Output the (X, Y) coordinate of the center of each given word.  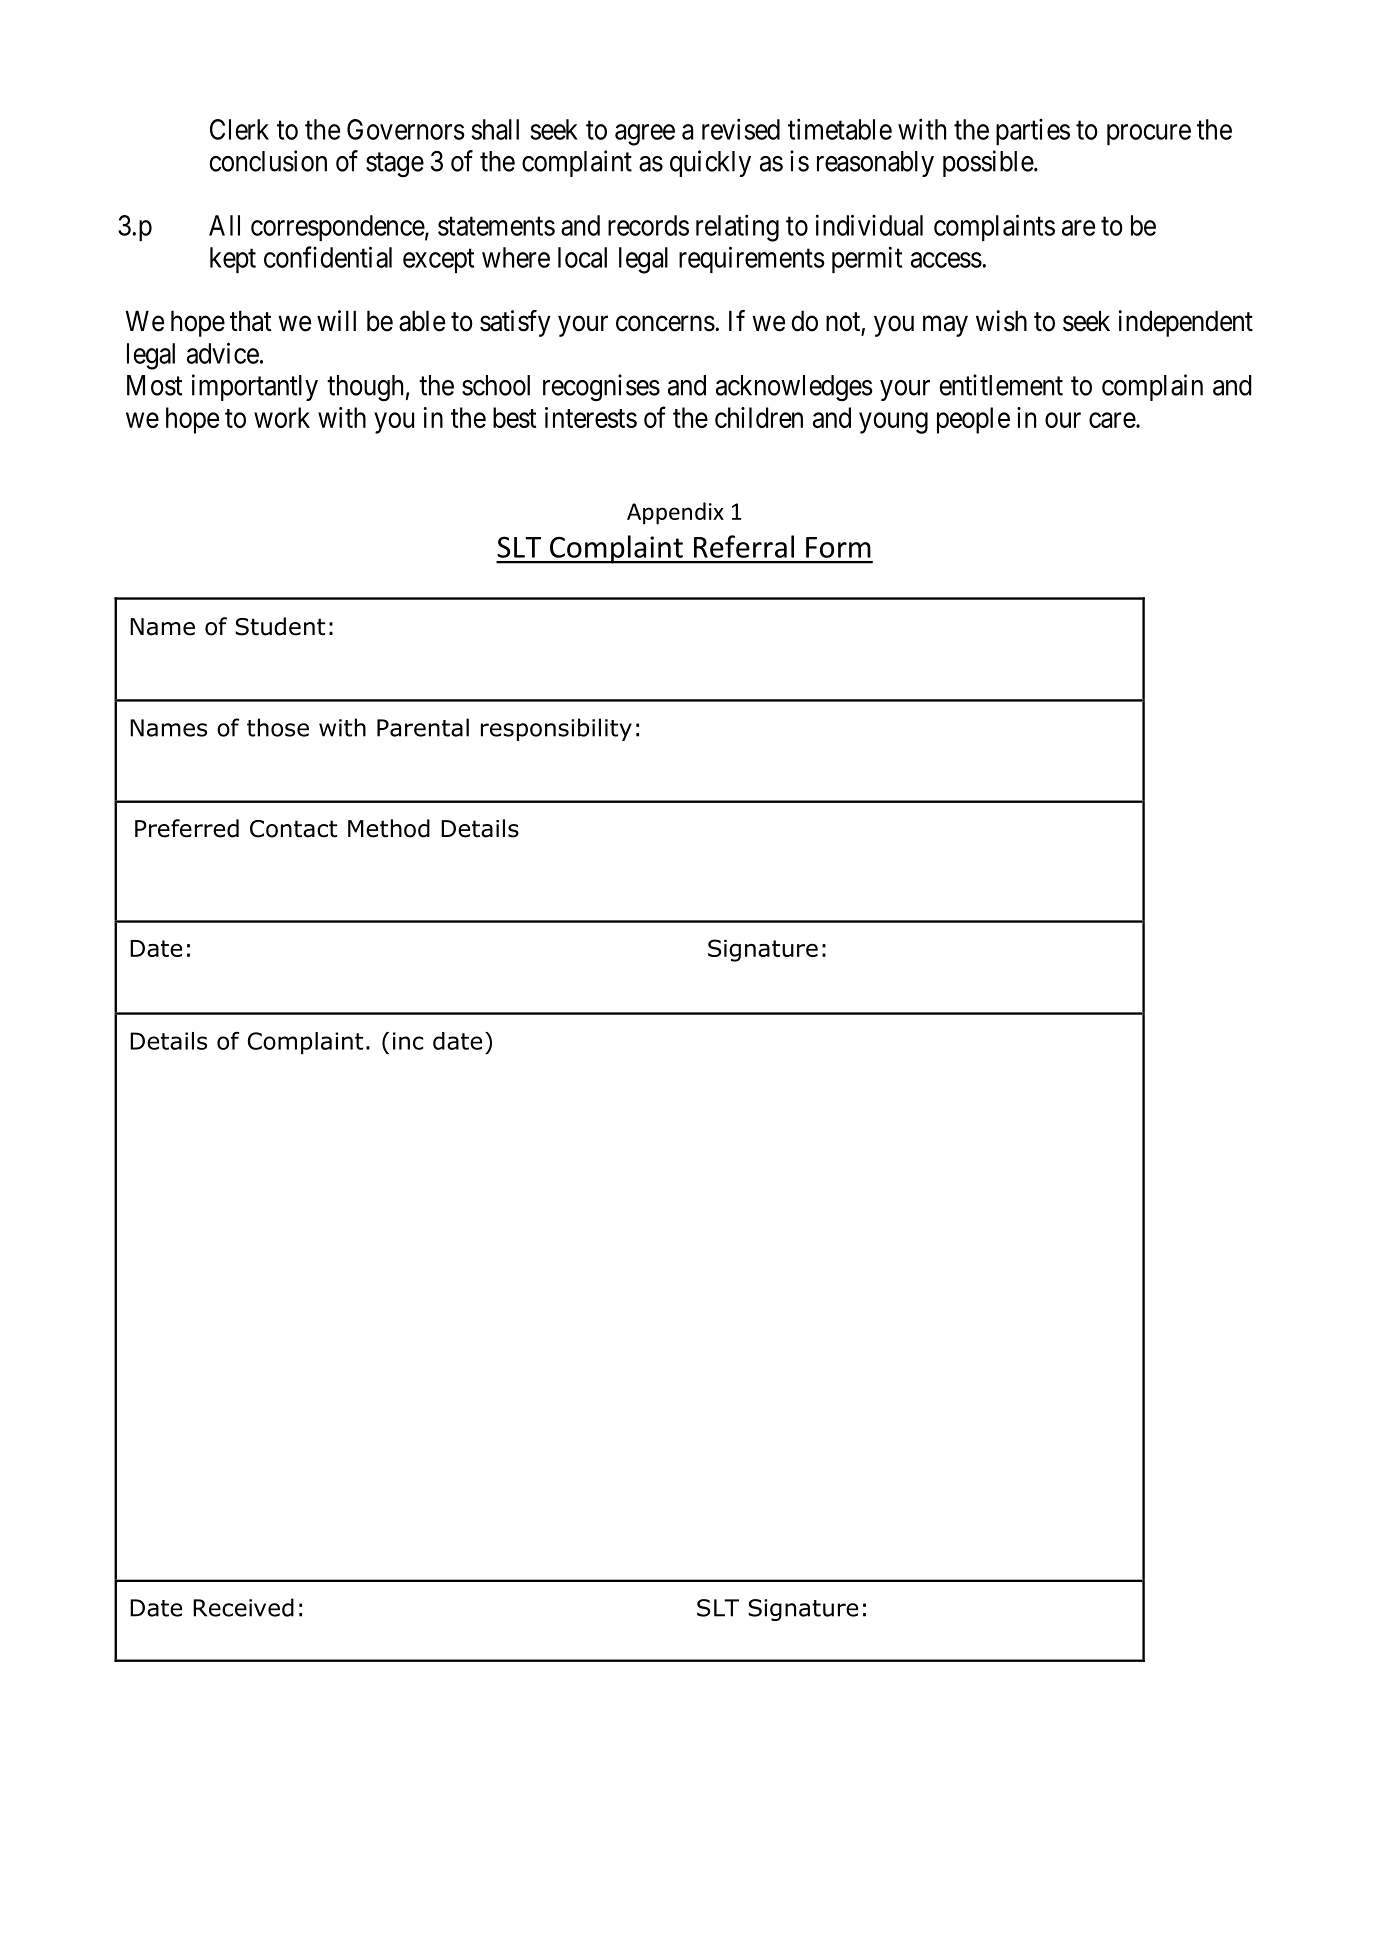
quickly (710, 163)
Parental (423, 727)
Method (389, 828)
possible (988, 163)
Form (838, 547)
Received (243, 1607)
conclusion (268, 161)
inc (408, 1041)
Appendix (675, 513)
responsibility (556, 729)
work (282, 417)
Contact (293, 829)
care (1113, 420)
